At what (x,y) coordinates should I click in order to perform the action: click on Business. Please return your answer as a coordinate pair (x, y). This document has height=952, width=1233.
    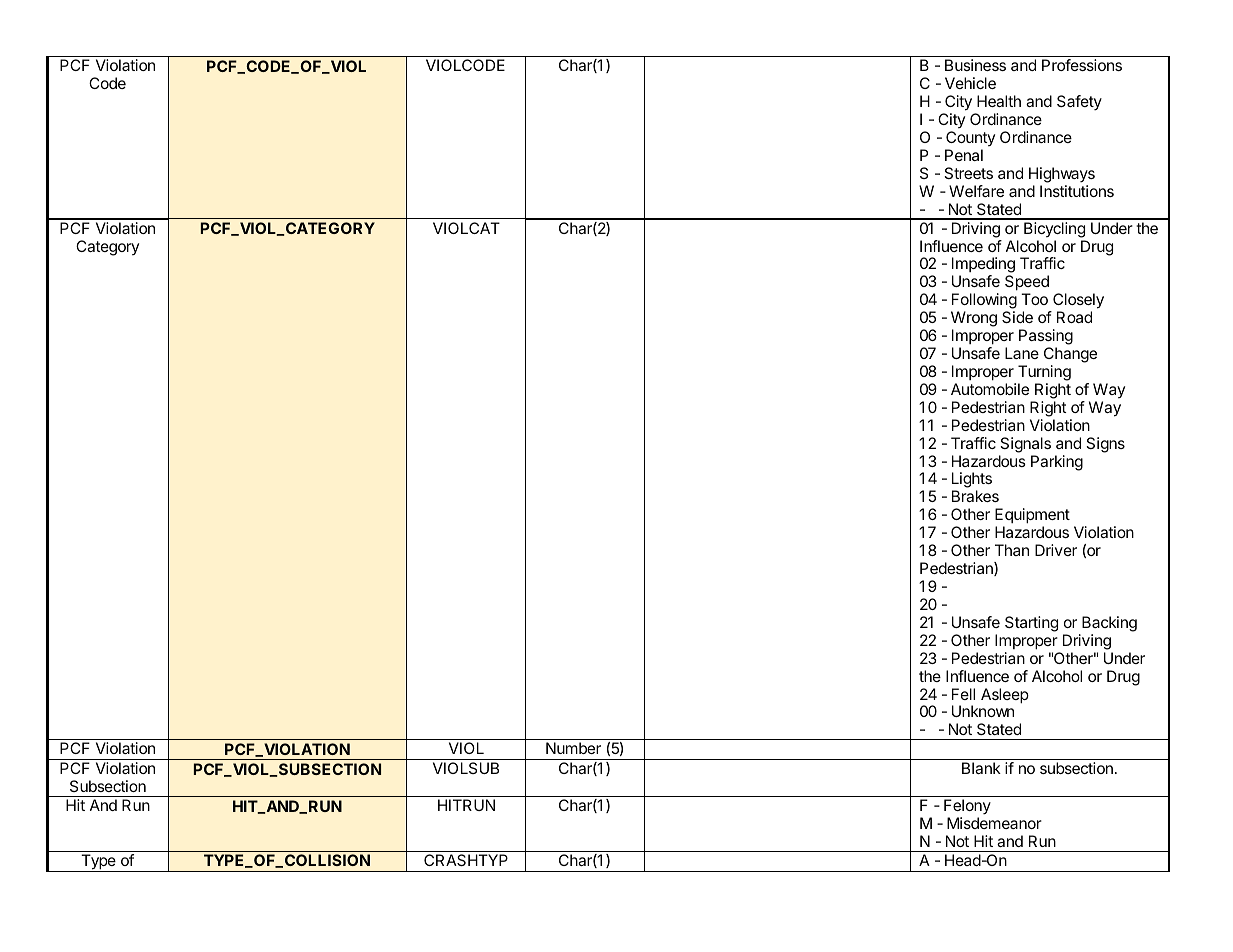
    Looking at the image, I should click on (975, 65).
